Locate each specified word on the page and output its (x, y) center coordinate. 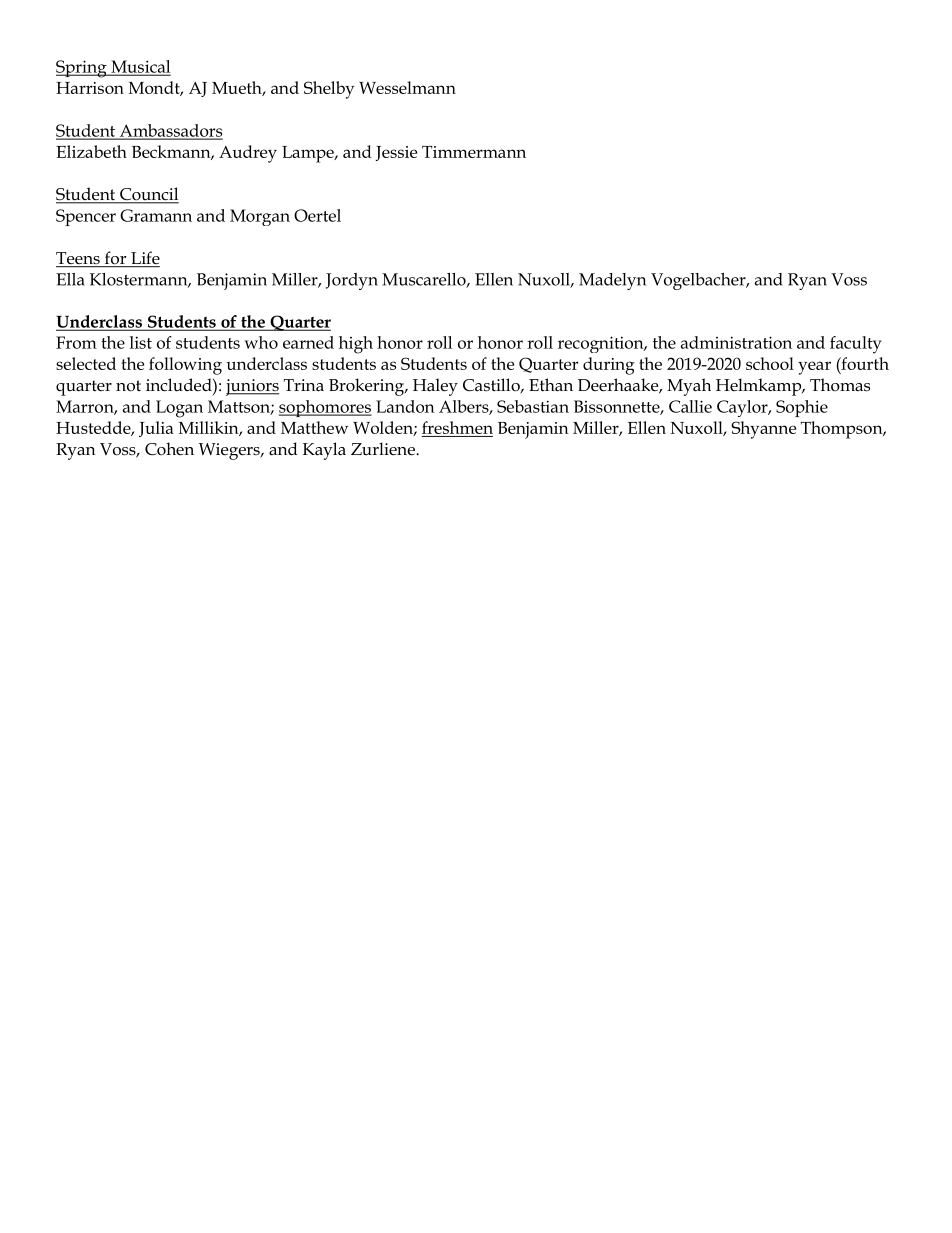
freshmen (457, 427)
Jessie (396, 153)
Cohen (169, 449)
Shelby (329, 90)
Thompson (843, 430)
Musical (139, 67)
